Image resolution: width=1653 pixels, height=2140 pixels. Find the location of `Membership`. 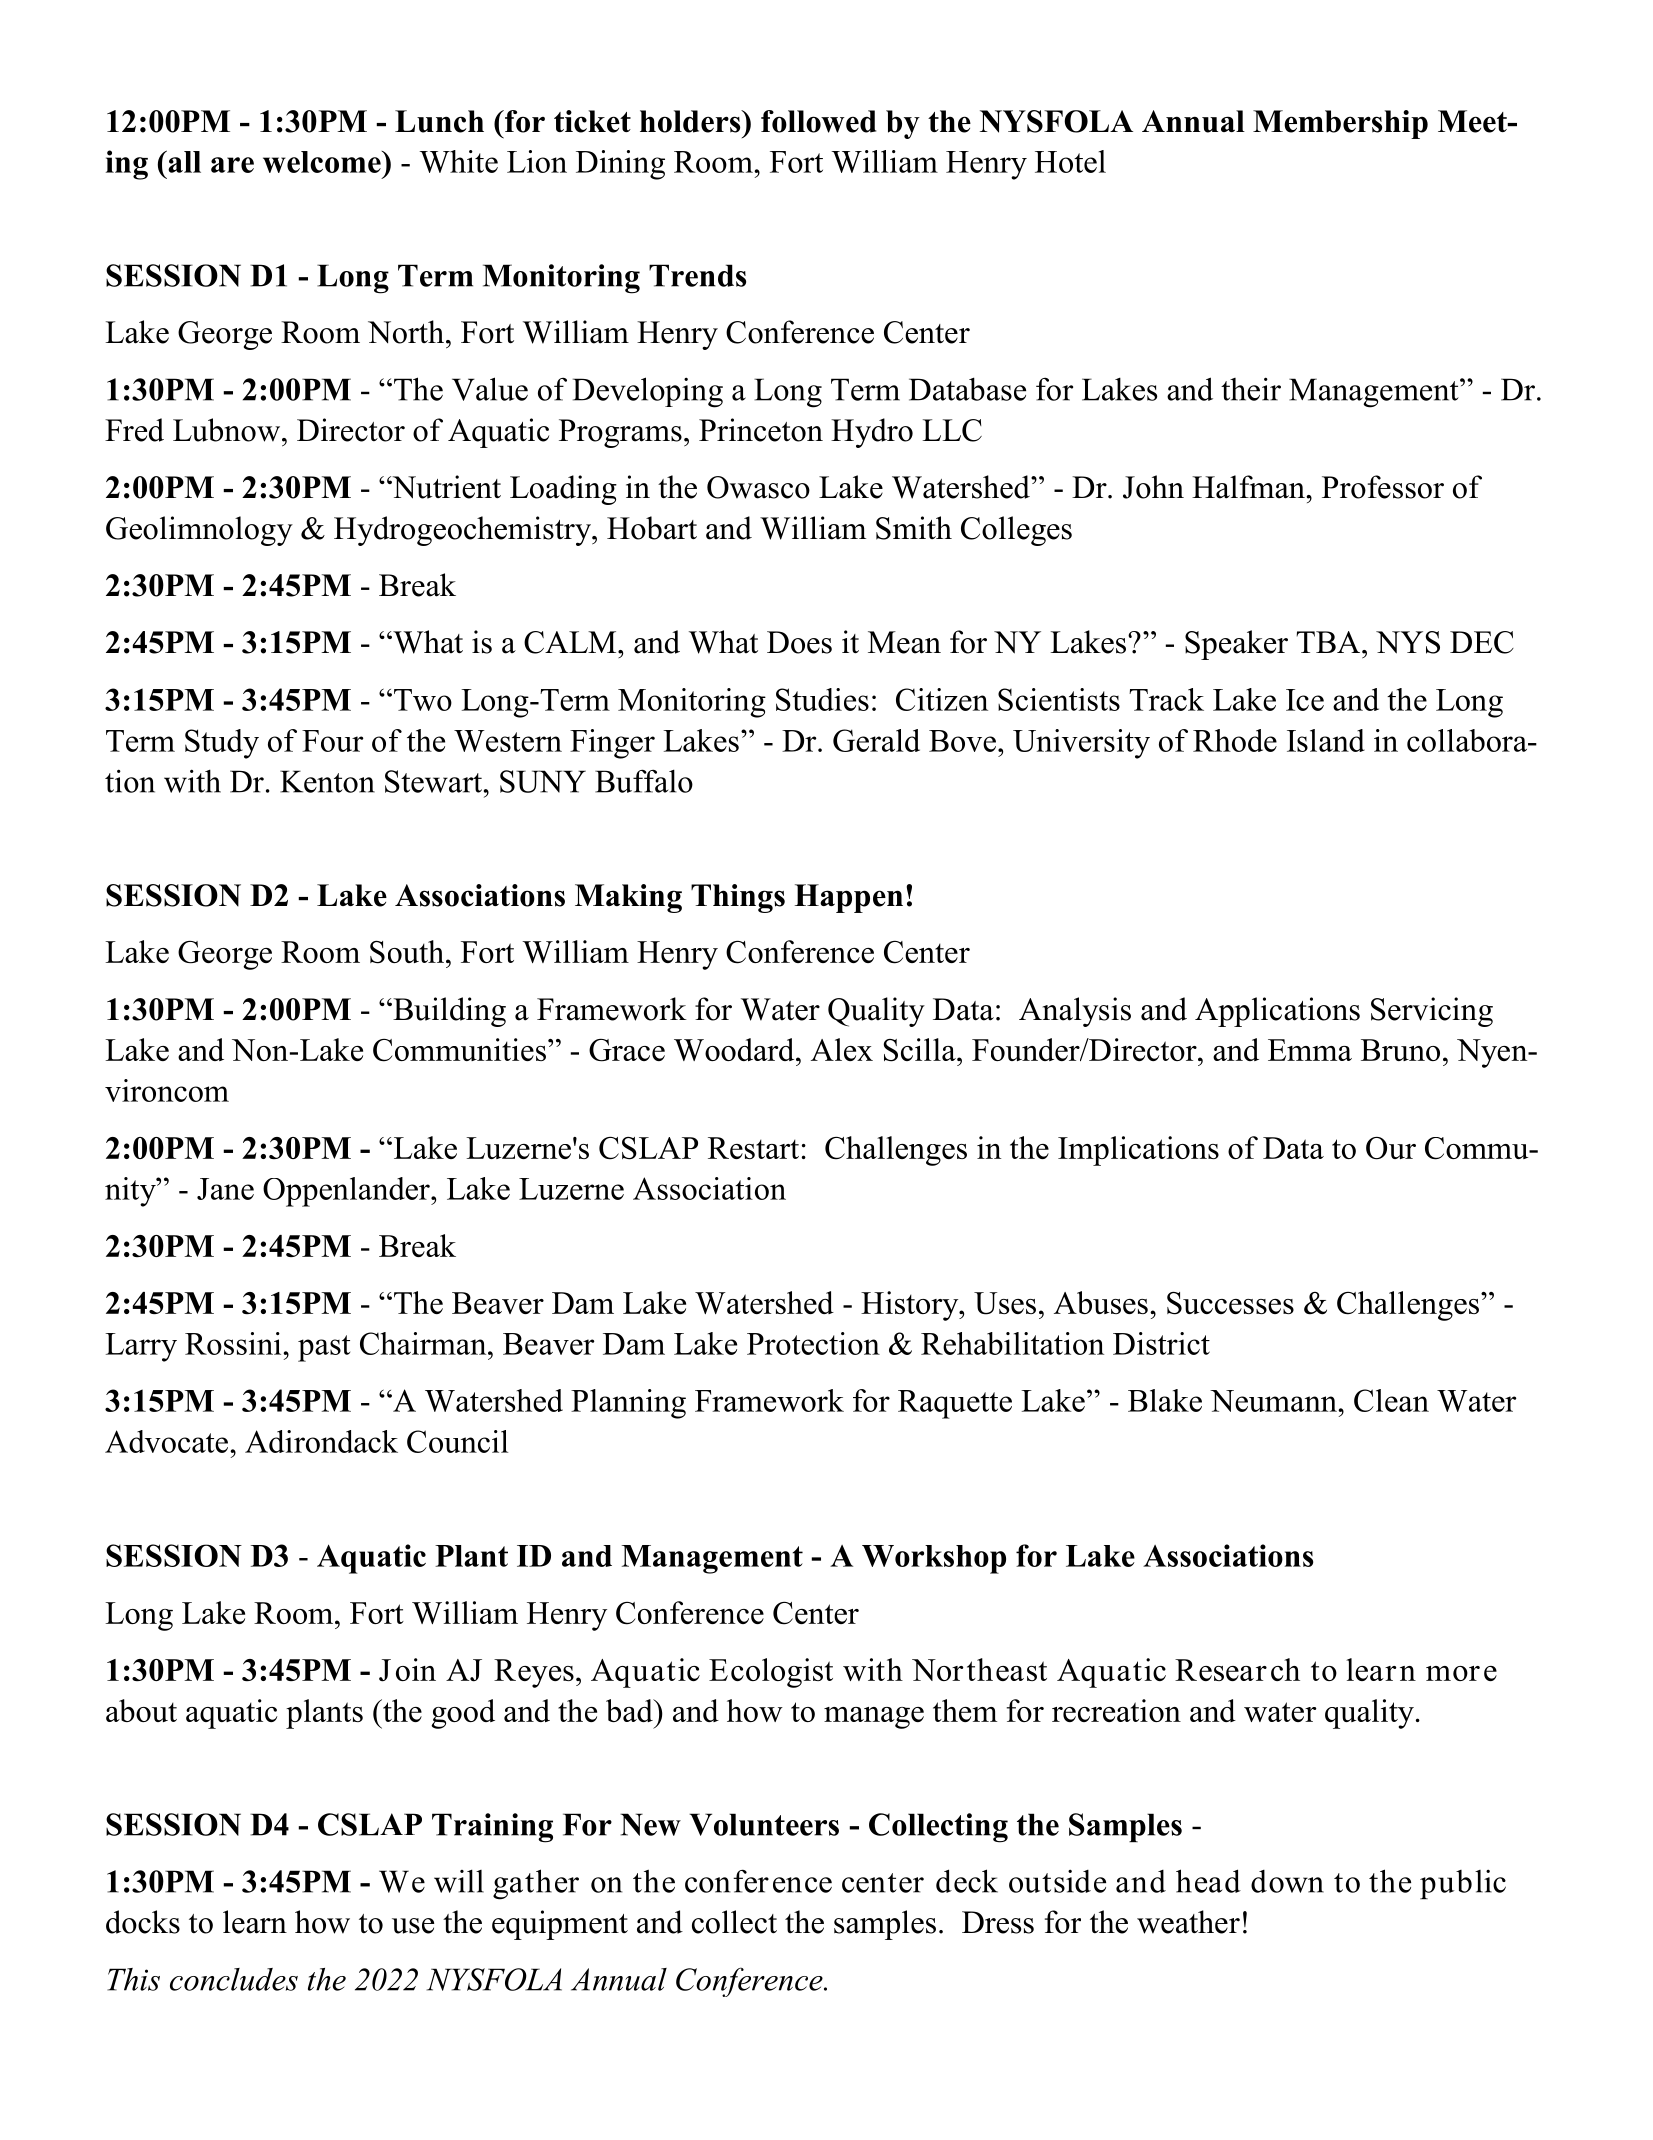

Membership is located at coordinates (1340, 124).
